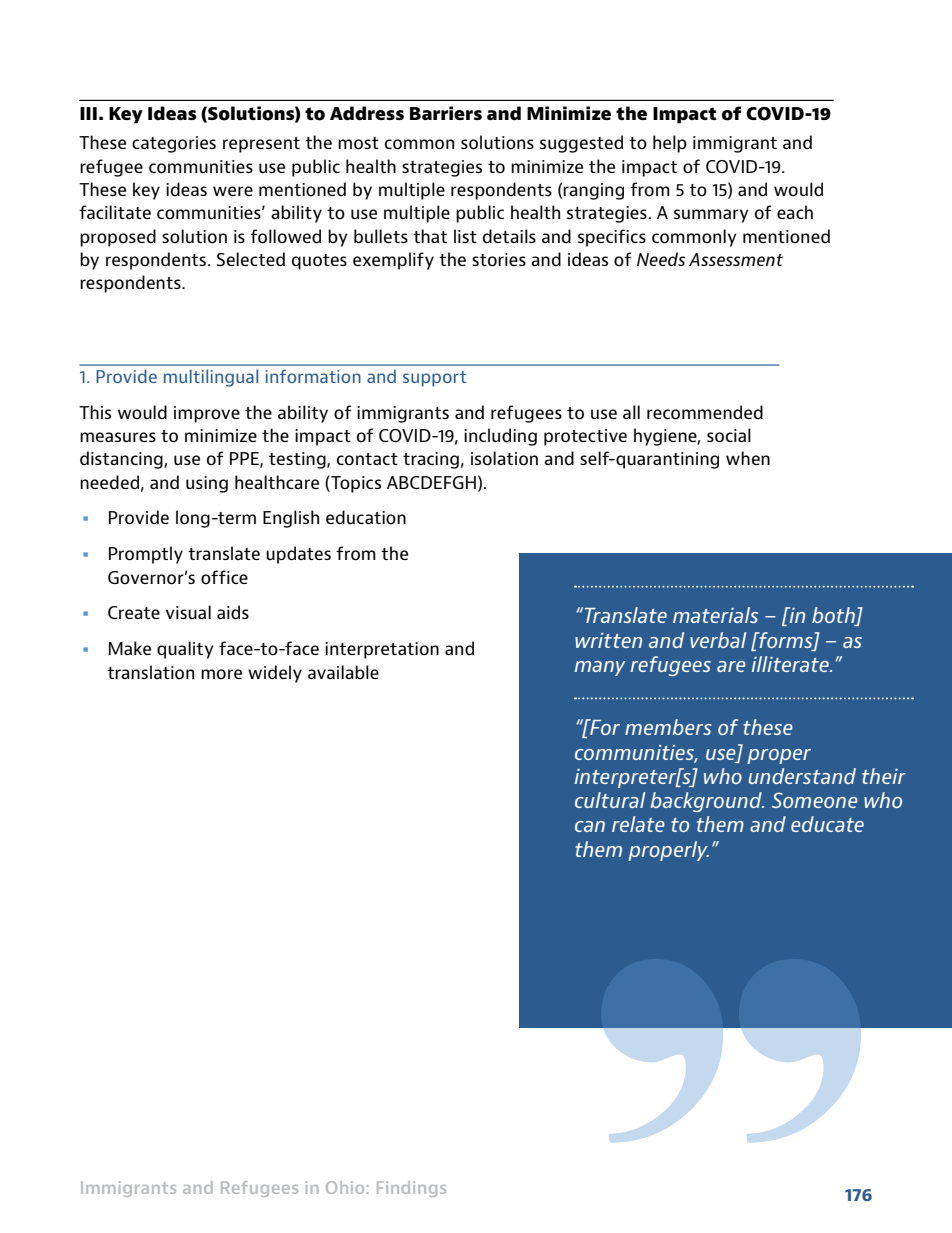 This screenshot has width=952, height=1233. Describe the element at coordinates (446, 113) in the screenshot. I see `Barriers` at that location.
